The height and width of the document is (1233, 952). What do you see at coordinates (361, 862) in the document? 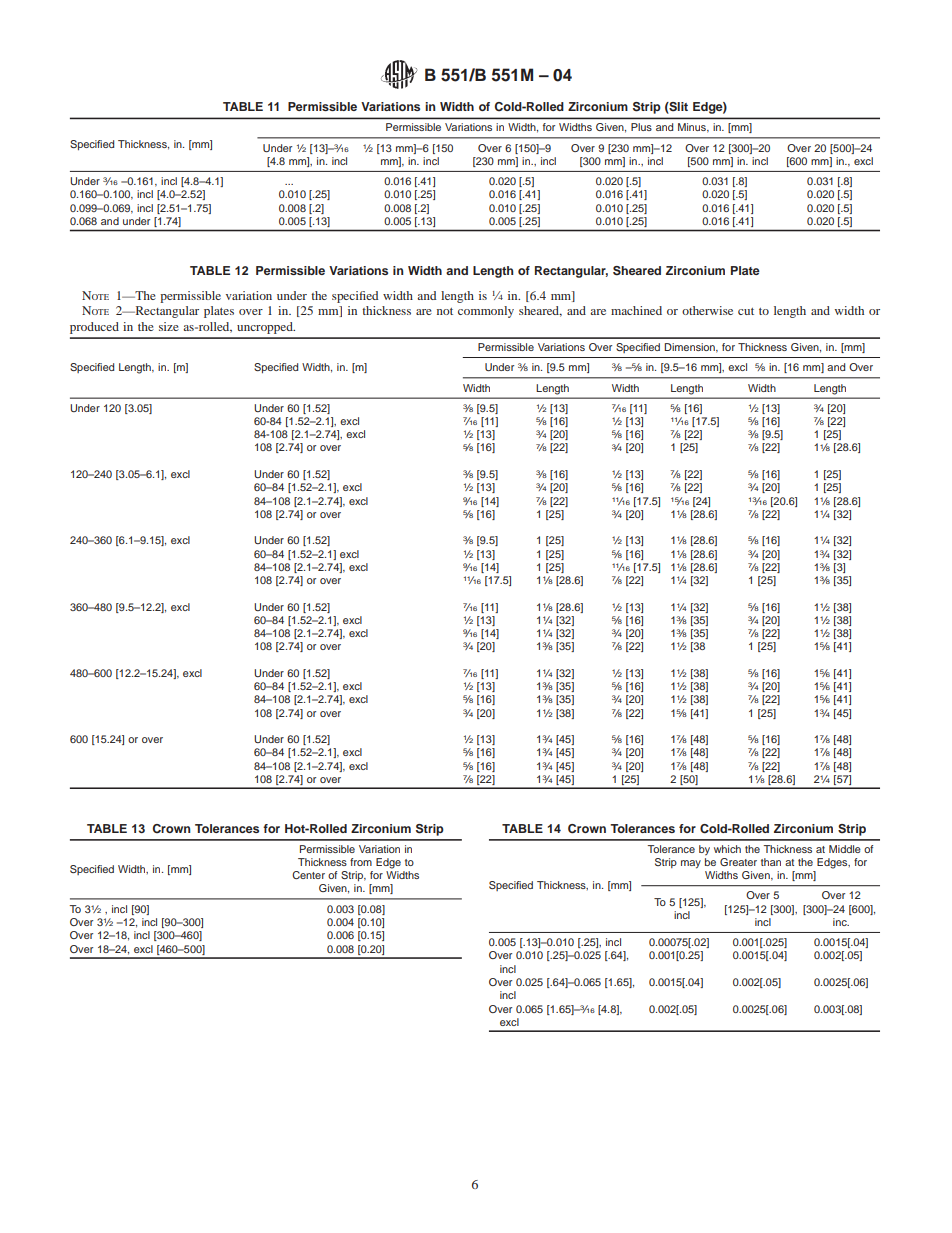
I see `from` at bounding box center [361, 862].
